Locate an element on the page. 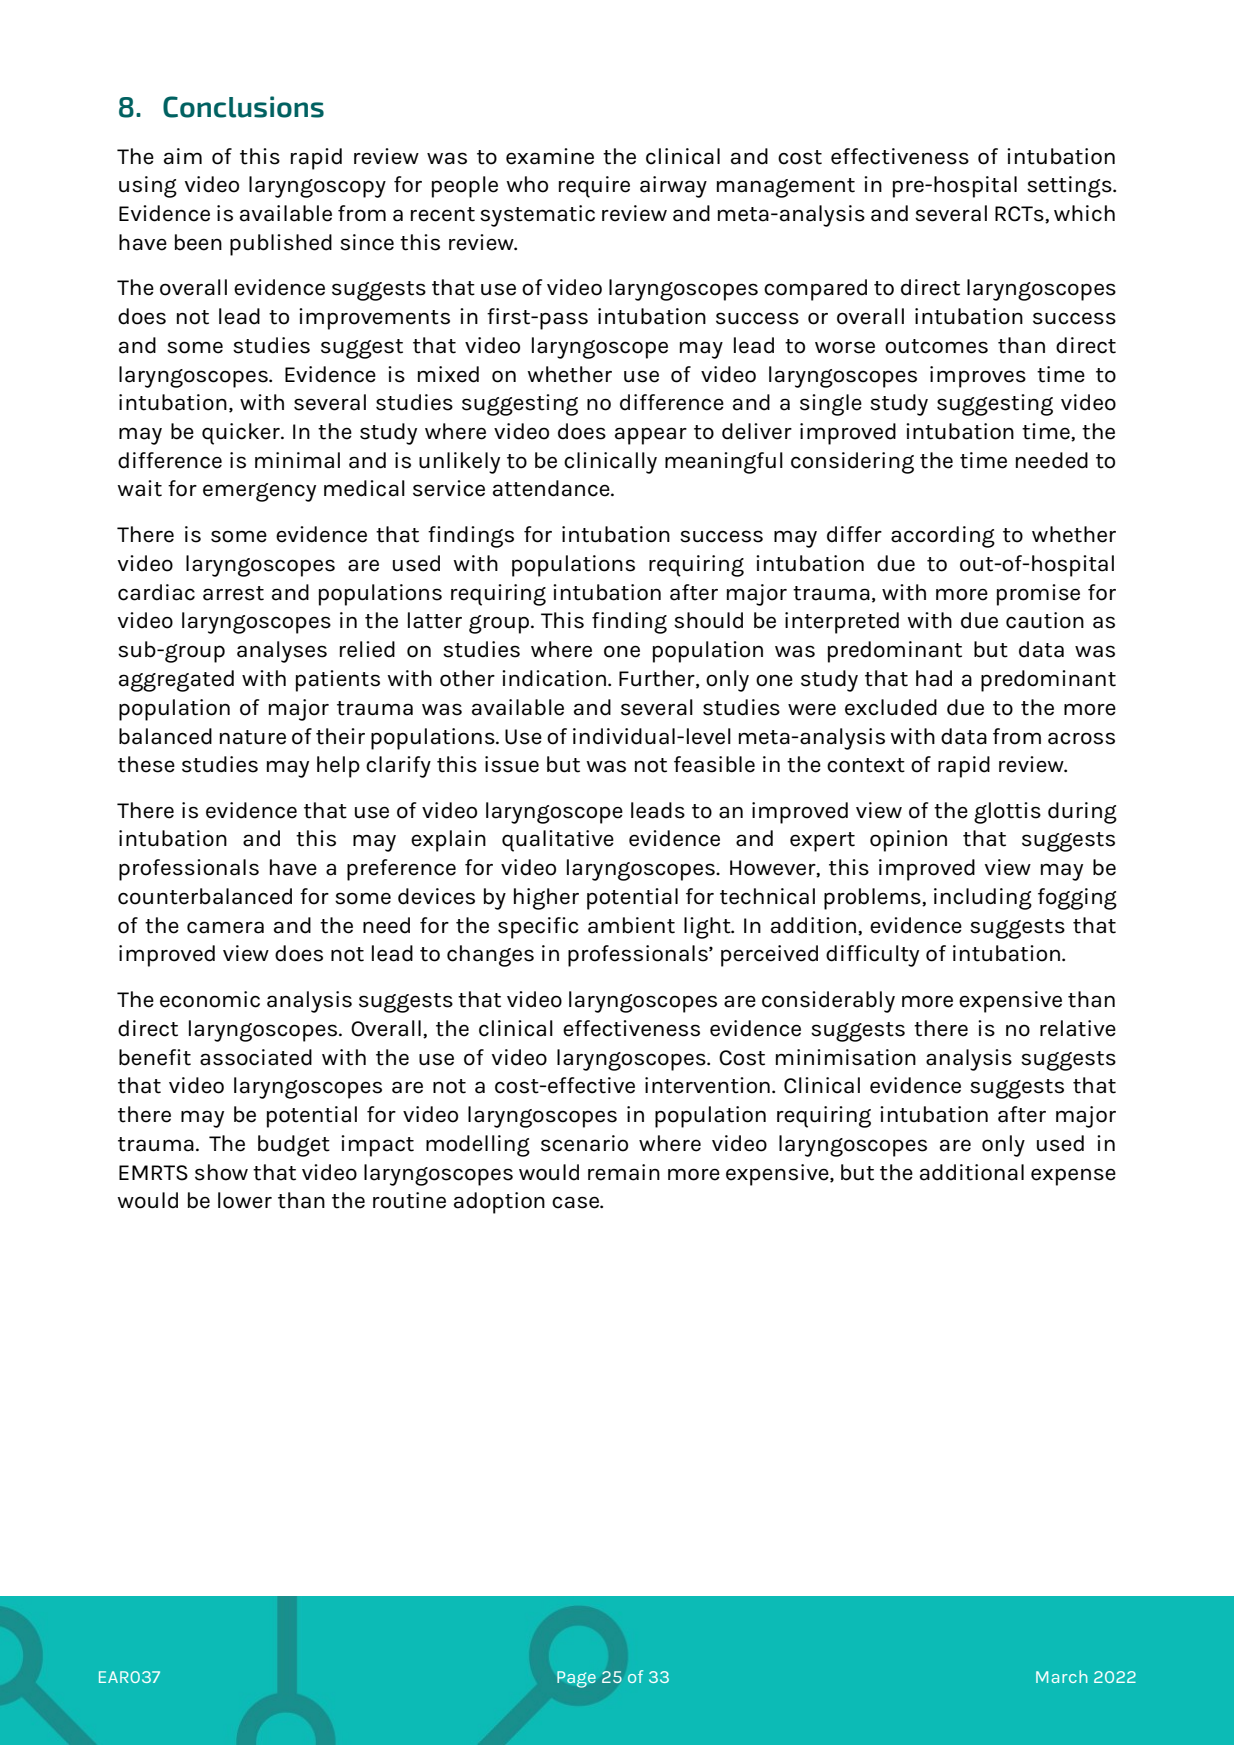 The image size is (1234, 1746). according is located at coordinates (943, 537).
